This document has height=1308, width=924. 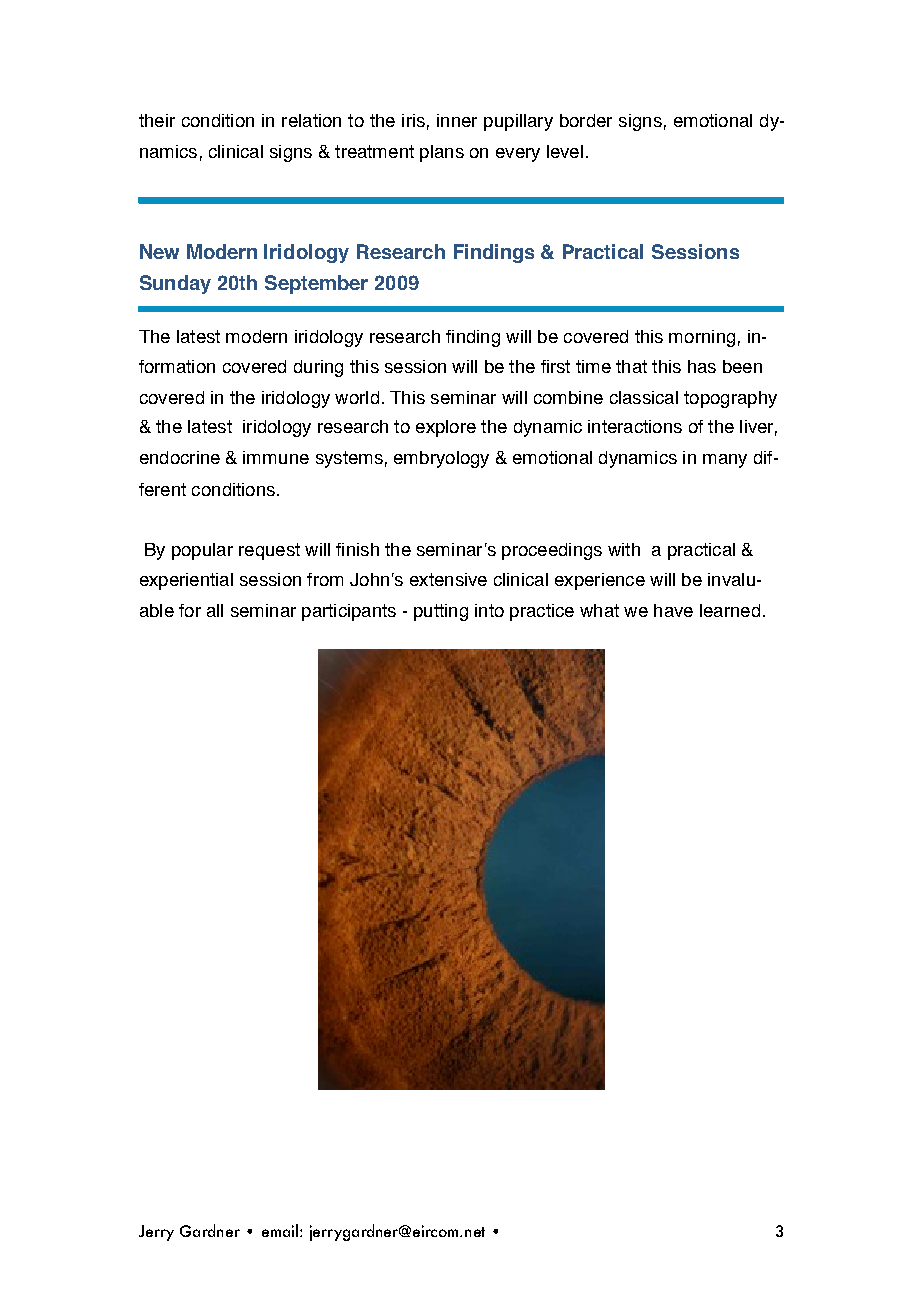 I want to click on all, so click(x=215, y=610).
